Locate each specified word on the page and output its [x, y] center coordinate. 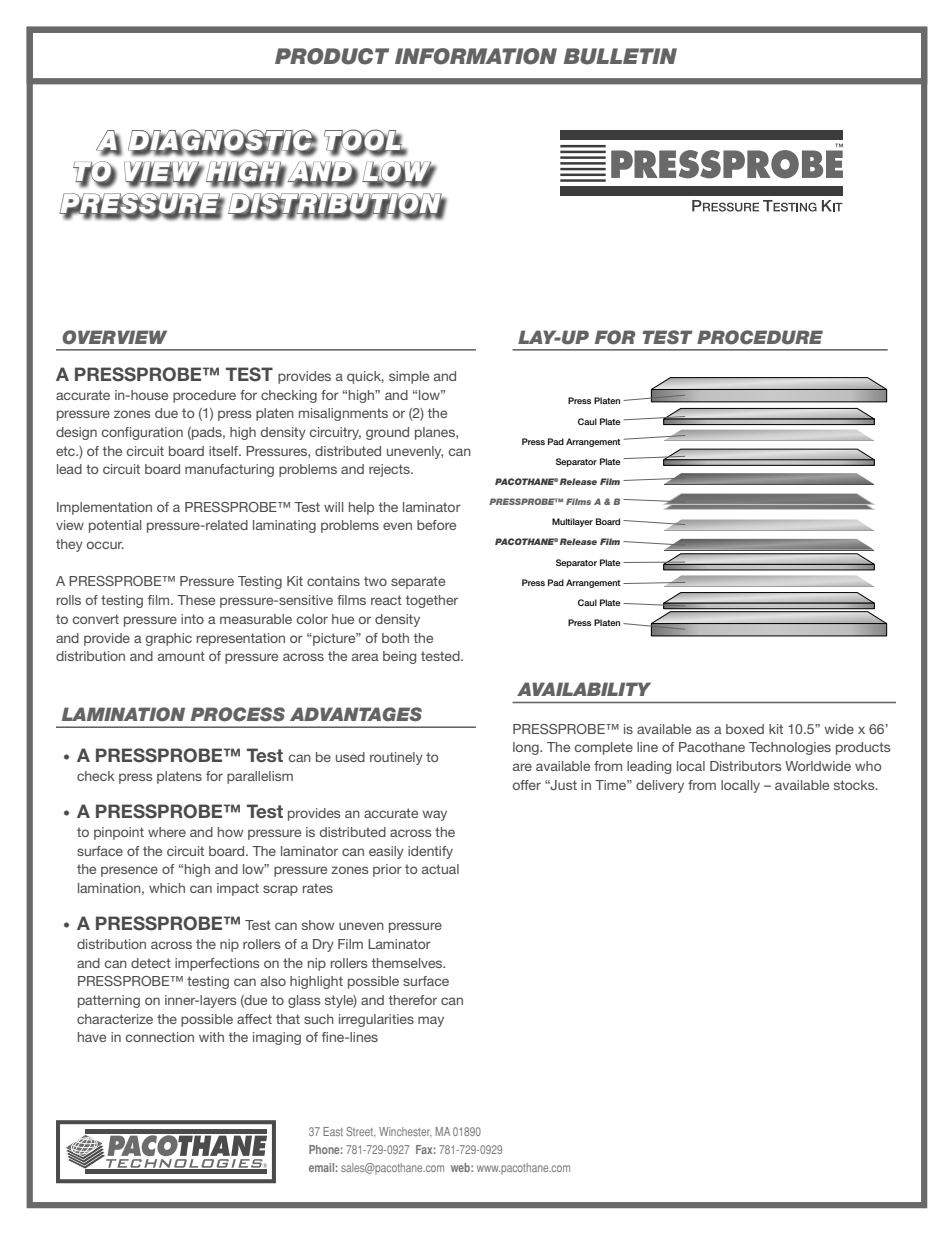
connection [160, 1037]
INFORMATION [476, 56]
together [432, 601]
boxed [745, 729]
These [196, 600]
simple [409, 377]
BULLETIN [620, 56]
